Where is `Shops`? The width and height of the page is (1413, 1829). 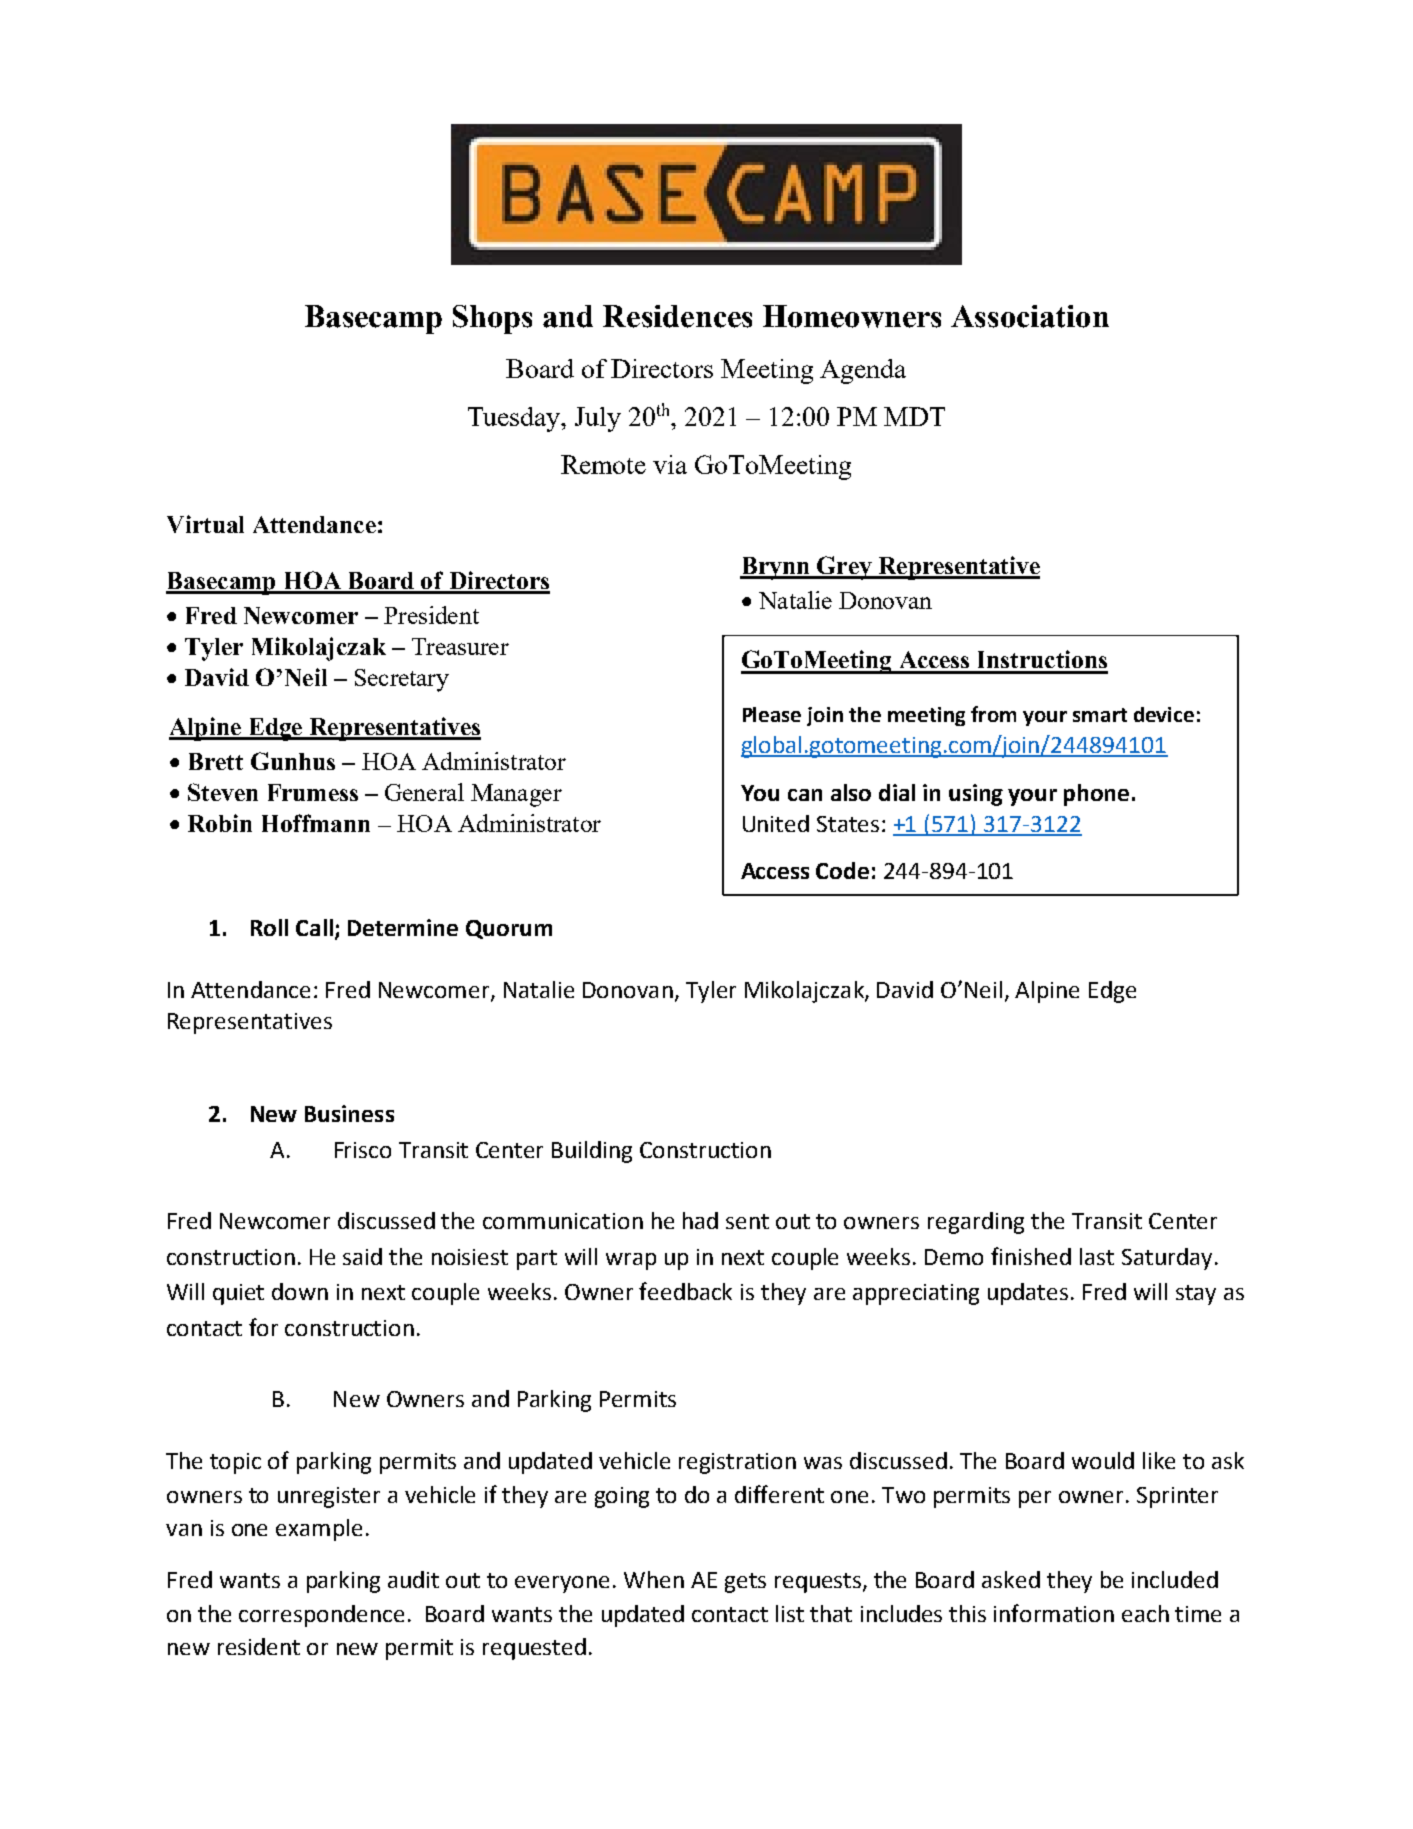 Shops is located at coordinates (492, 319).
